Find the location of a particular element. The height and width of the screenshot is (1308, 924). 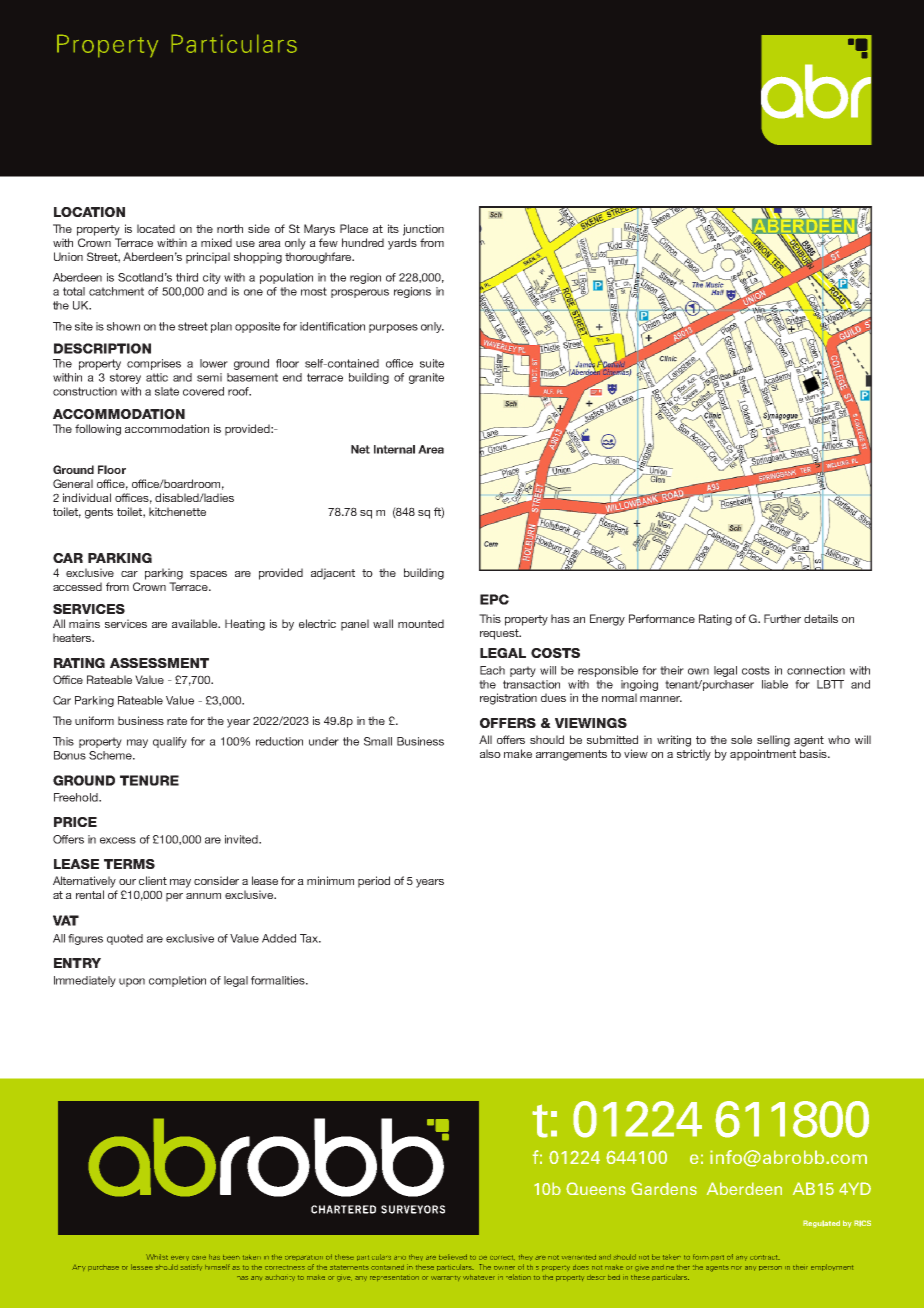

also is located at coordinates (490, 753).
